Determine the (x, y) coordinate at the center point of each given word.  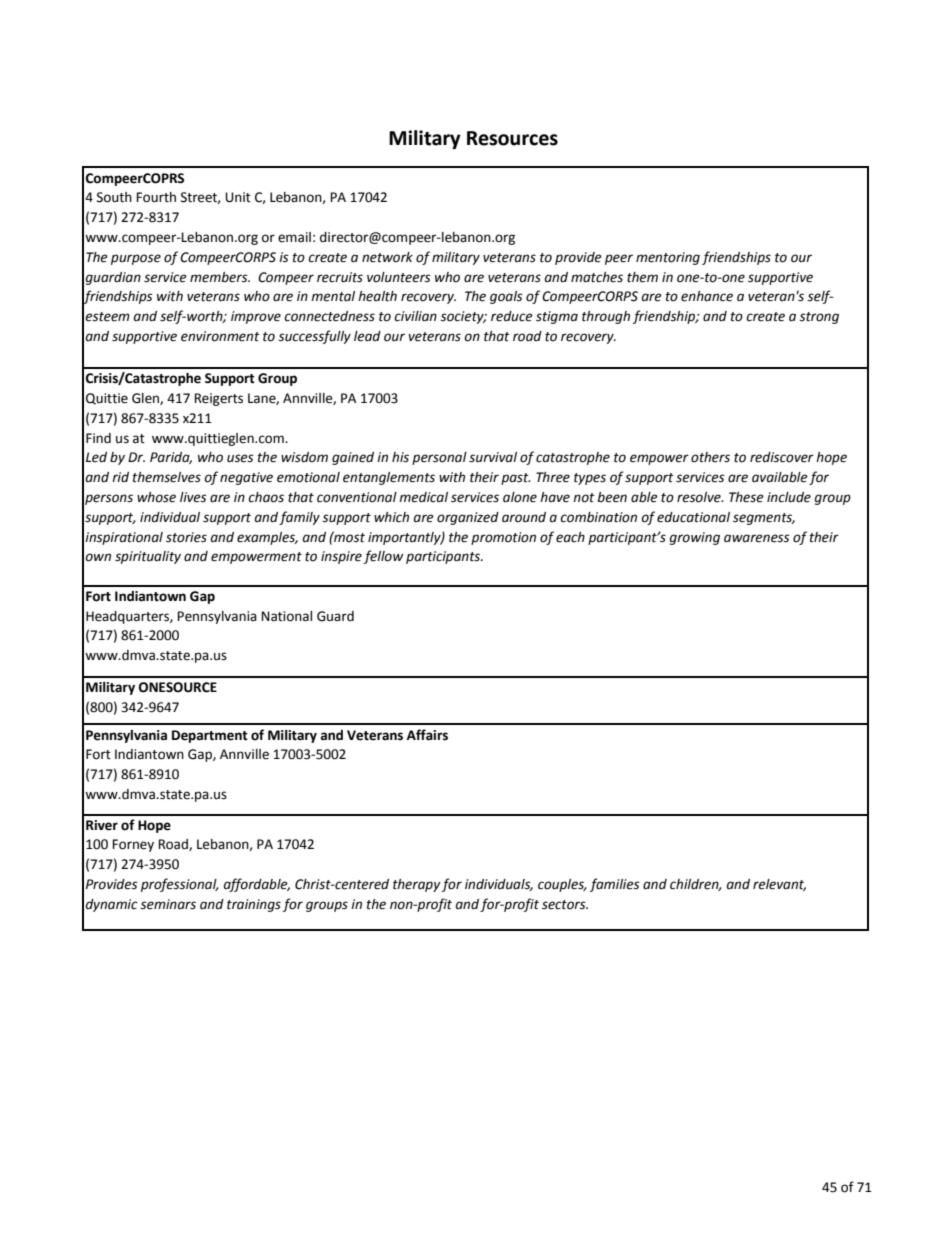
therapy (417, 885)
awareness (757, 538)
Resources (512, 138)
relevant (779, 885)
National (286, 616)
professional (180, 885)
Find (98, 438)
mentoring (668, 258)
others (710, 457)
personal (439, 458)
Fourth (156, 197)
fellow (384, 557)
